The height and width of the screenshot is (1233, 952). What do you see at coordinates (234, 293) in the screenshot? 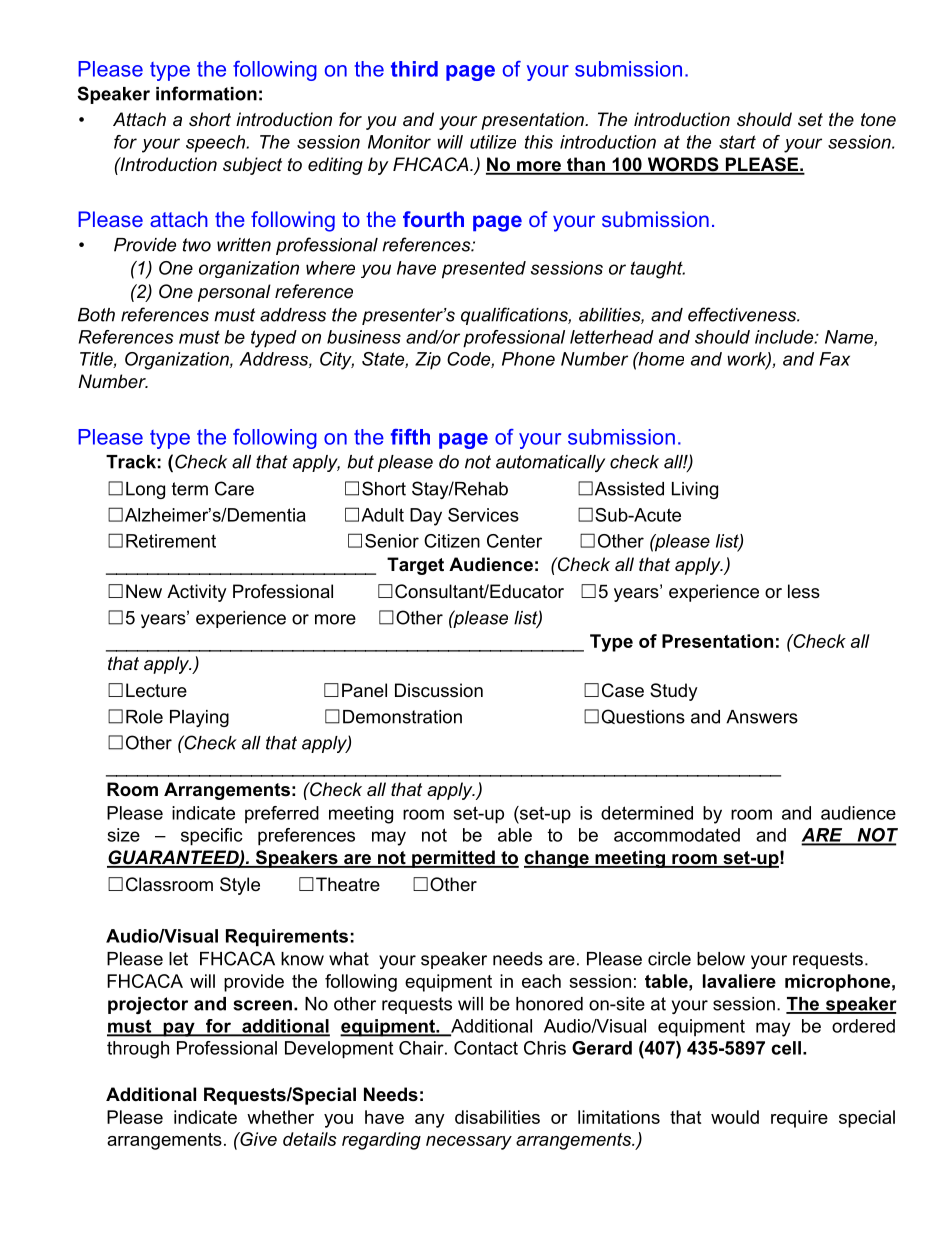
I see `personal` at bounding box center [234, 293].
